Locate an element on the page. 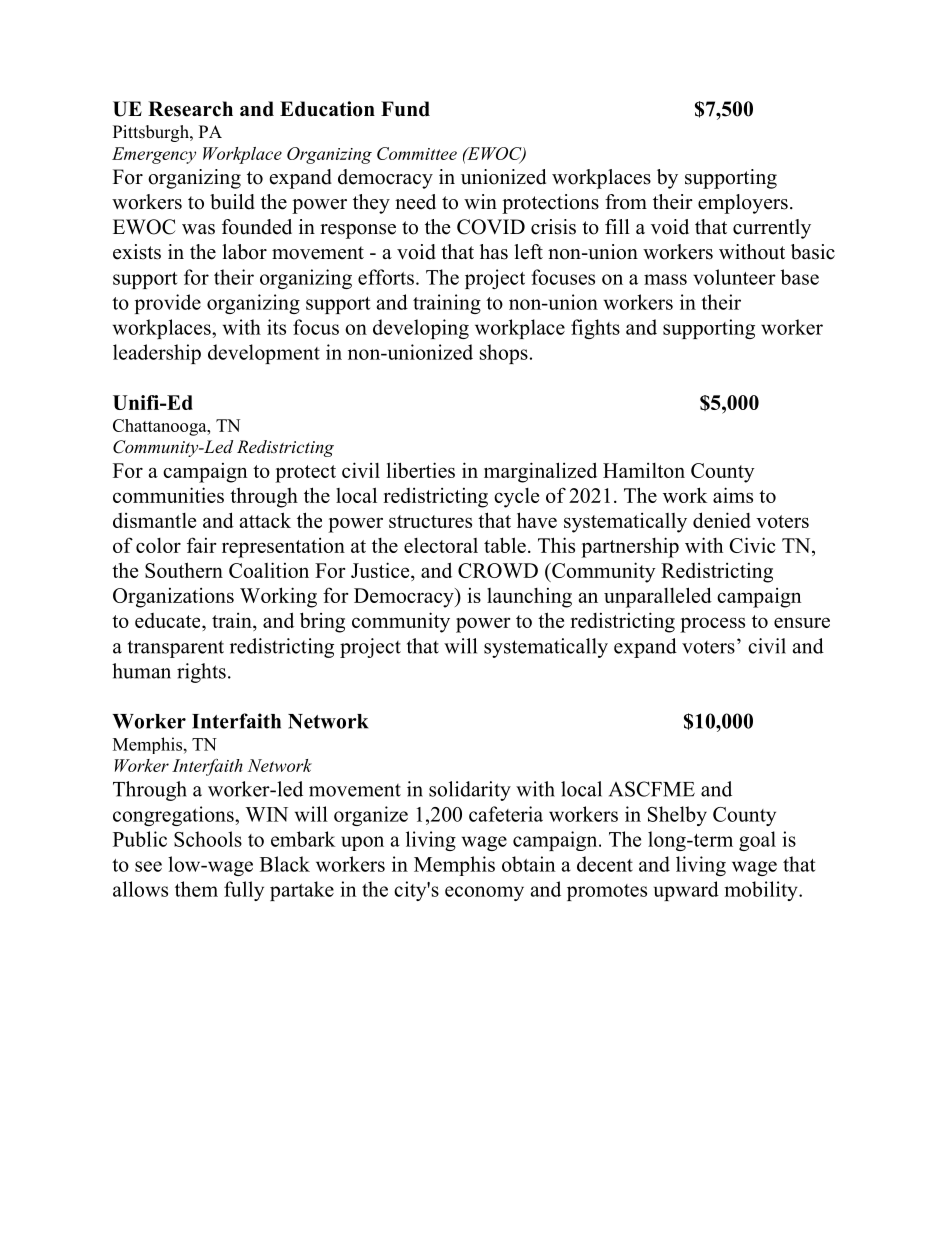  Research is located at coordinates (190, 109).
